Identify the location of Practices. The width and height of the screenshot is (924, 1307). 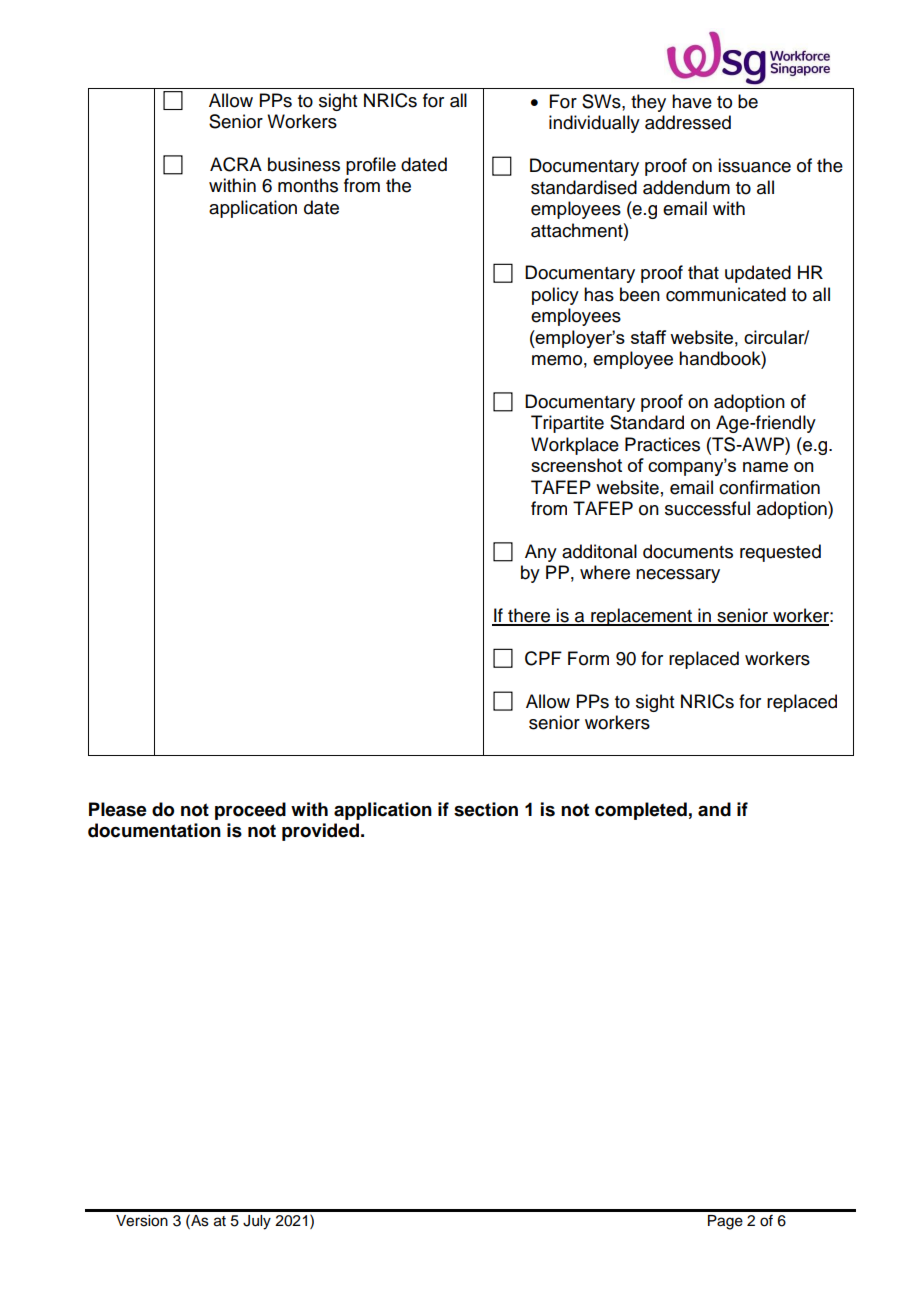
(662, 444).
